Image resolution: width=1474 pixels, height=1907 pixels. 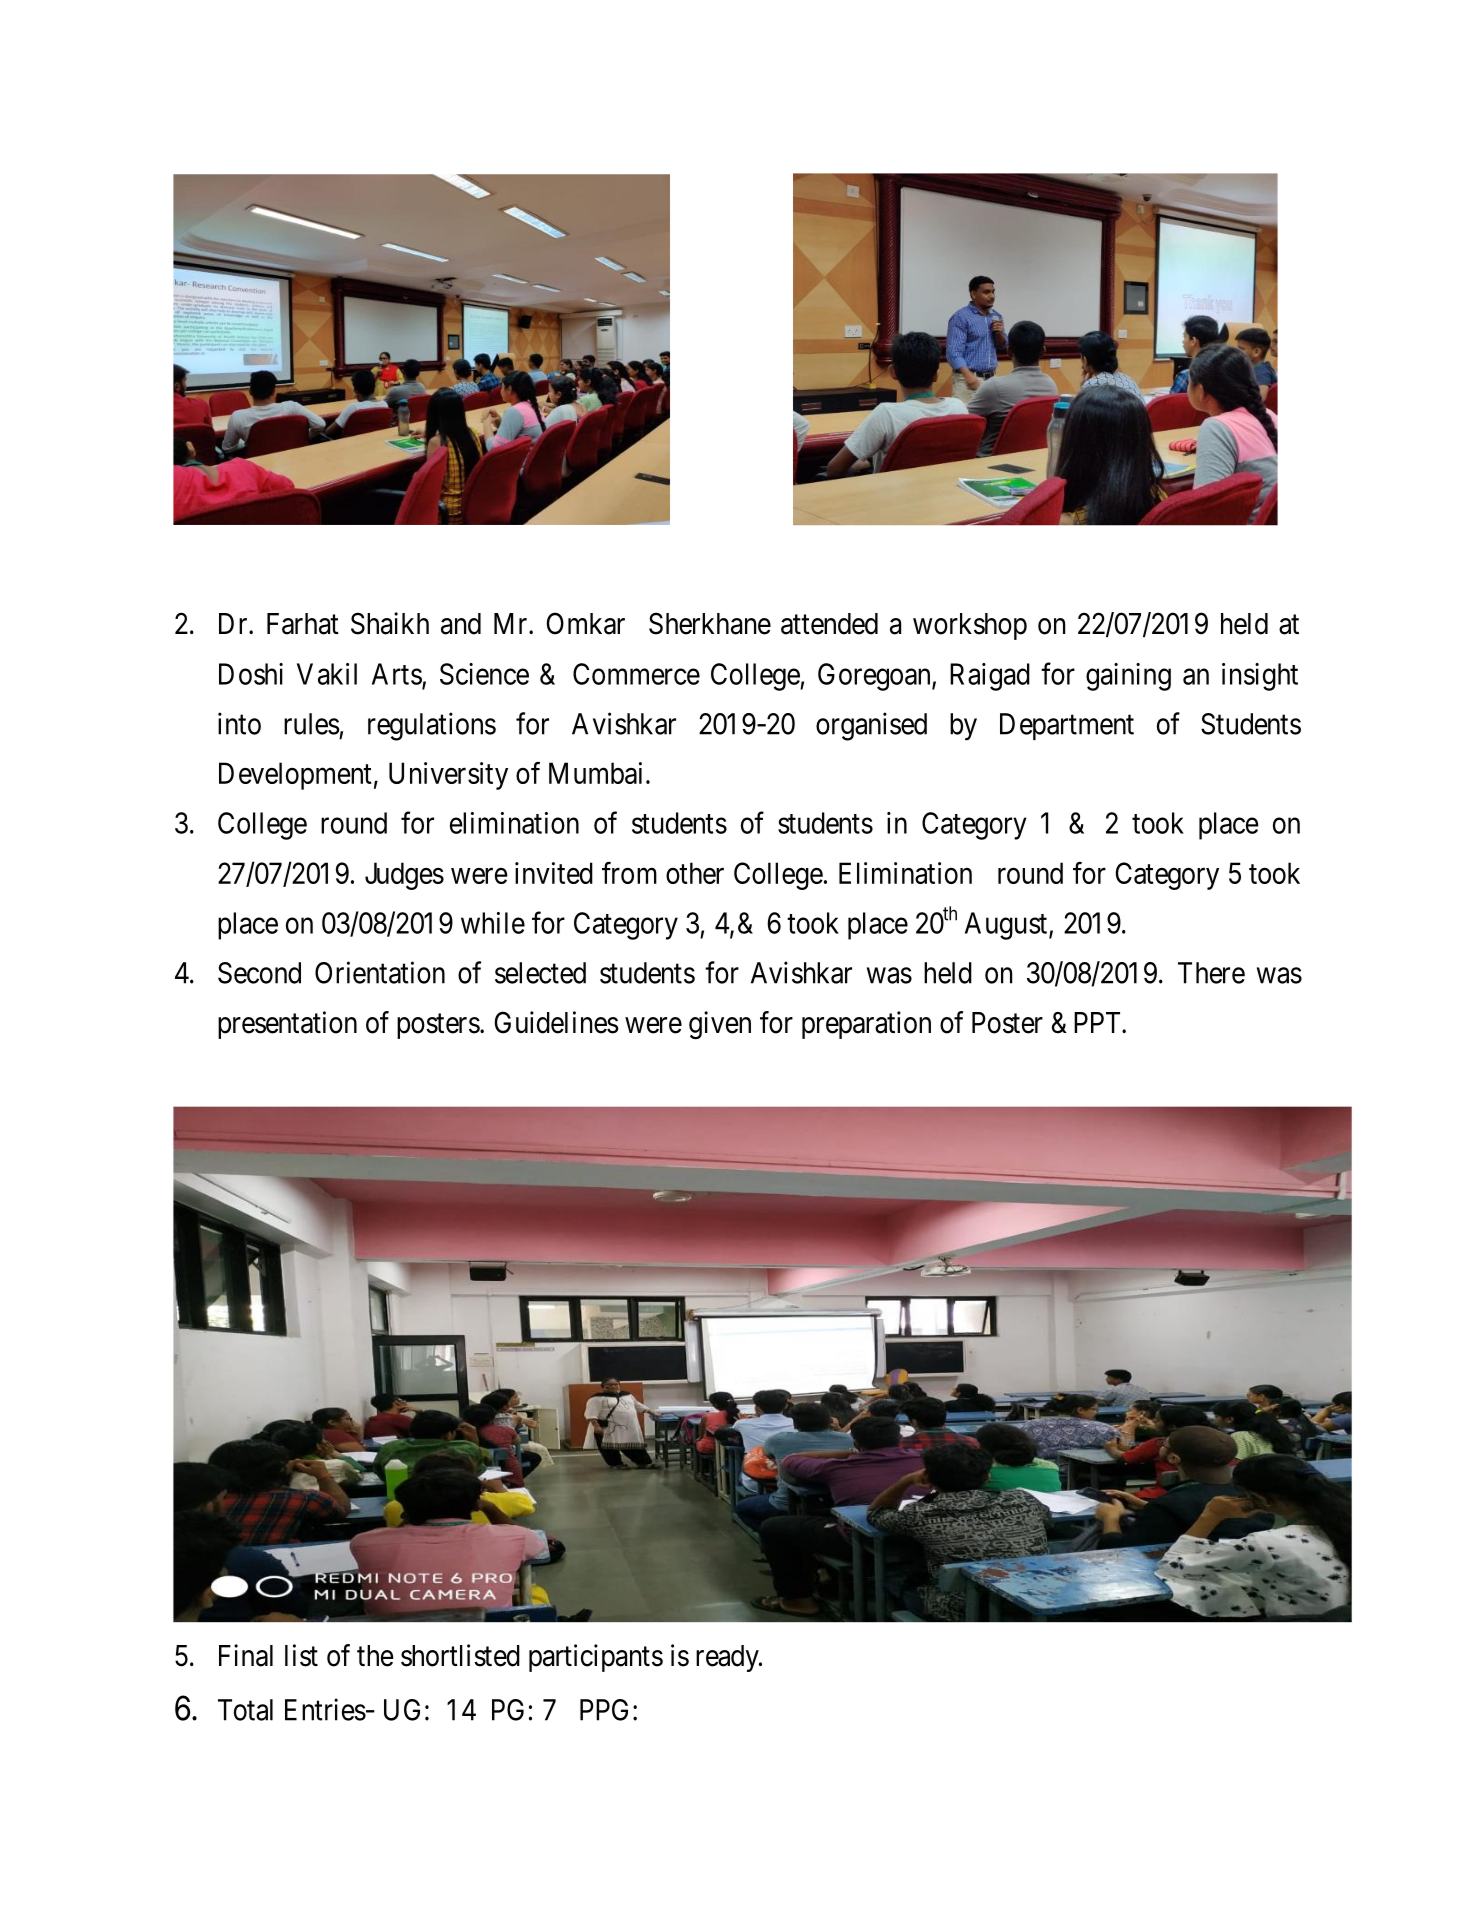 I want to click on ready, so click(x=728, y=1658).
